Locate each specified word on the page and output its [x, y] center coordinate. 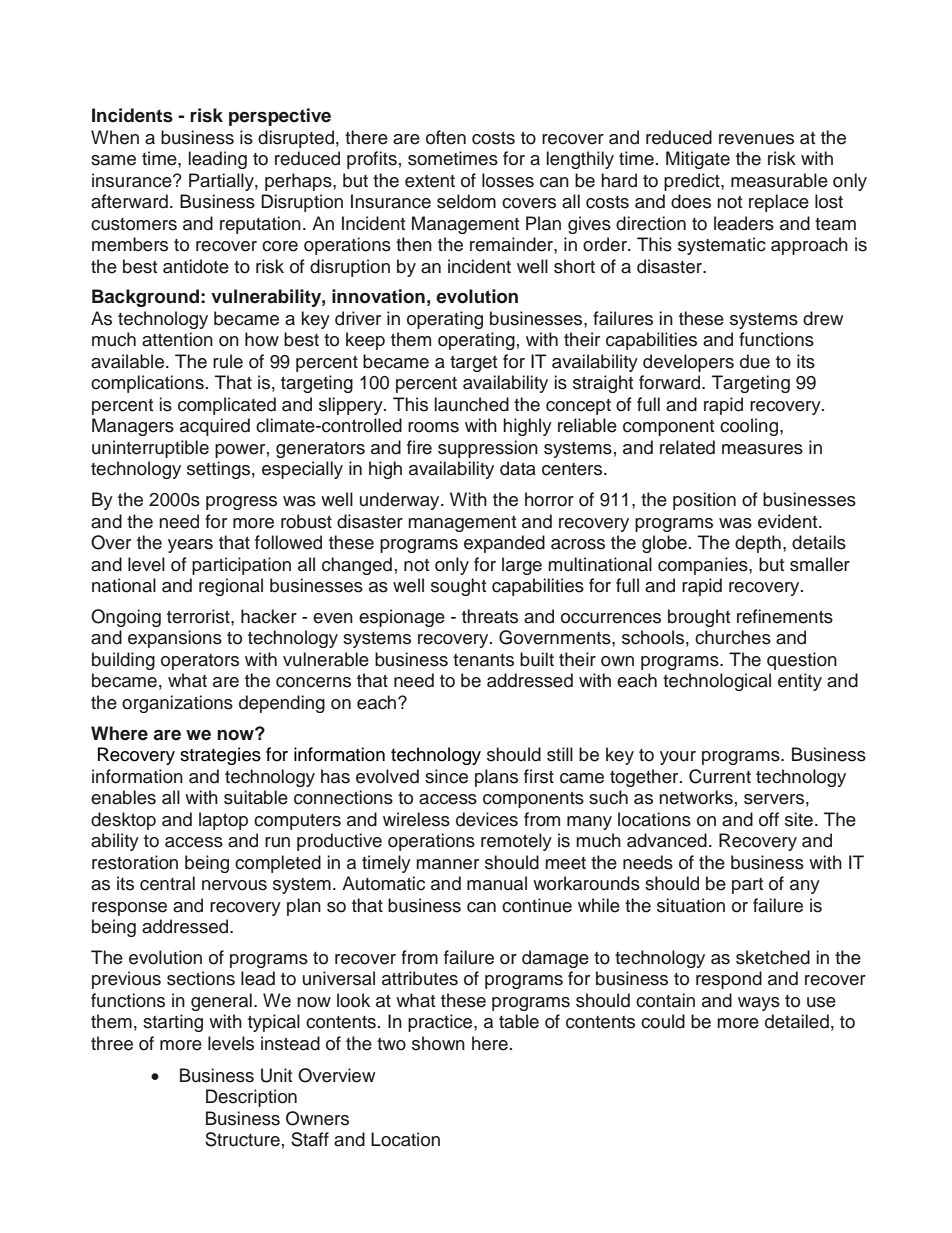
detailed [797, 1021]
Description [251, 1098]
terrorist [199, 616]
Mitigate [698, 160]
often [446, 137]
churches [733, 637]
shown [438, 1043]
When [115, 137]
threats [490, 616]
